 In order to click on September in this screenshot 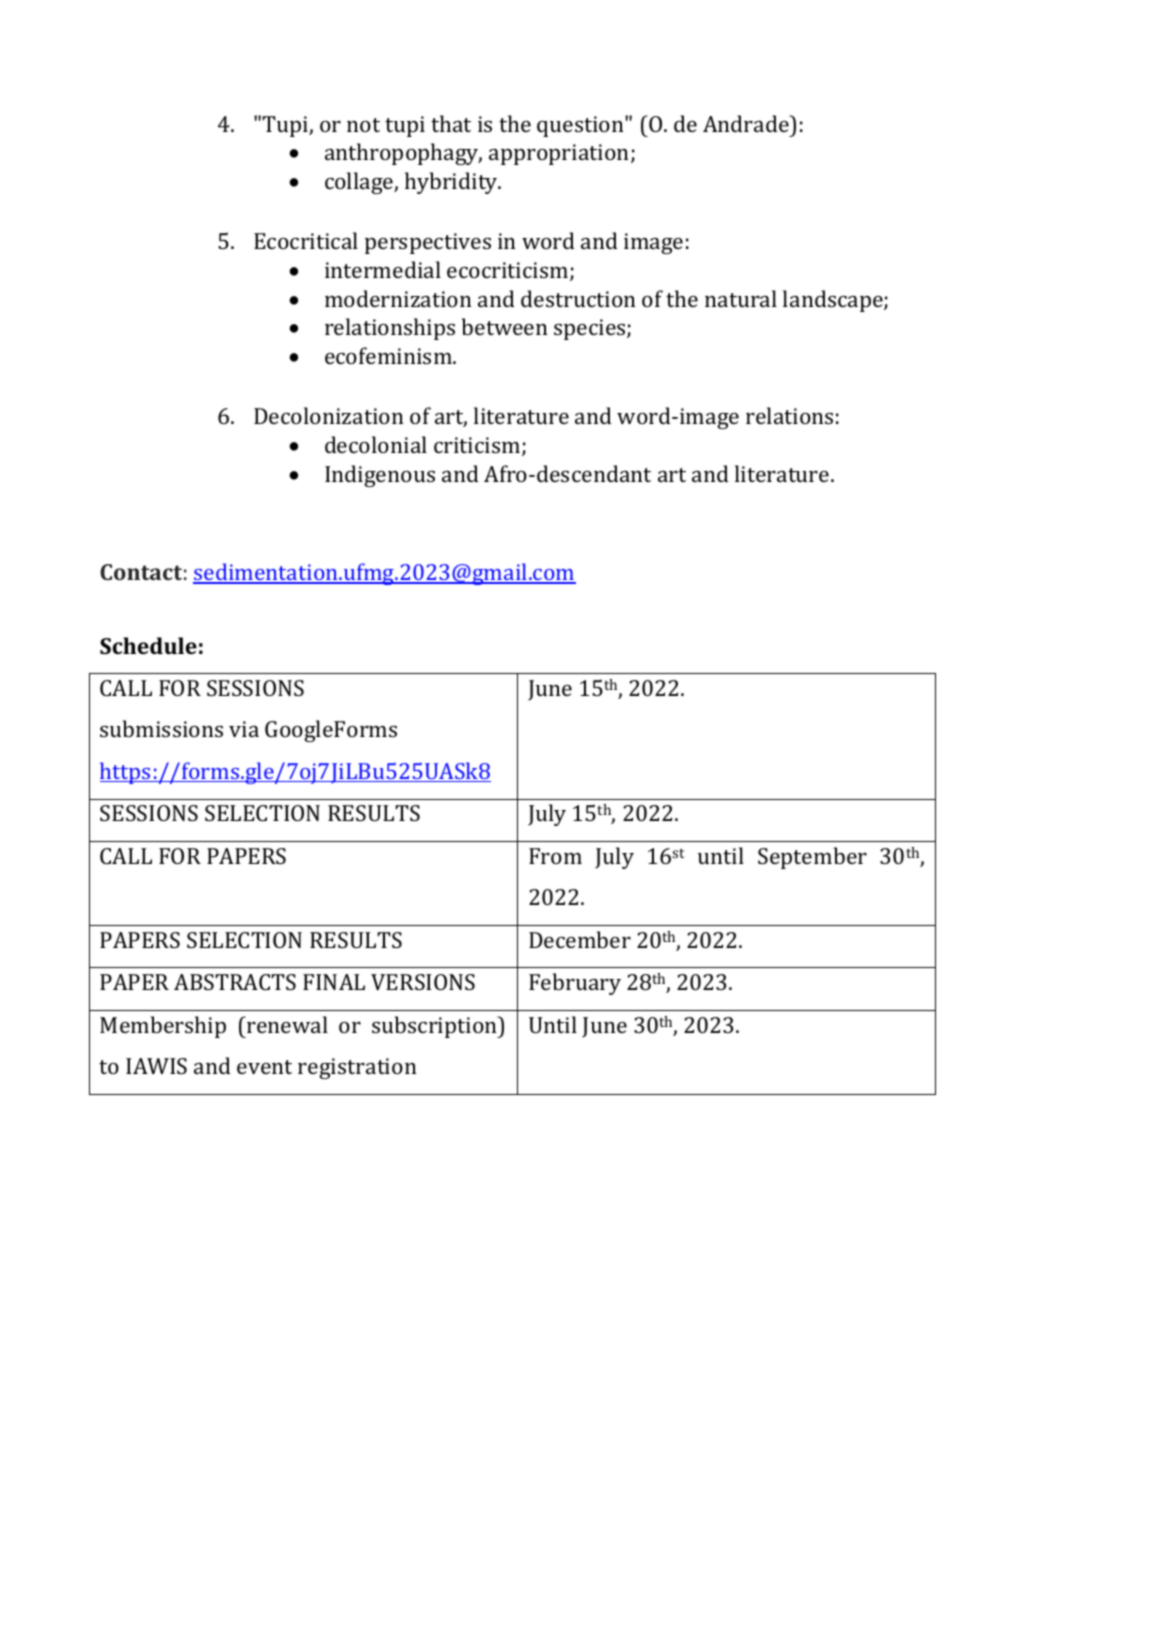, I will do `click(812, 858)`.
